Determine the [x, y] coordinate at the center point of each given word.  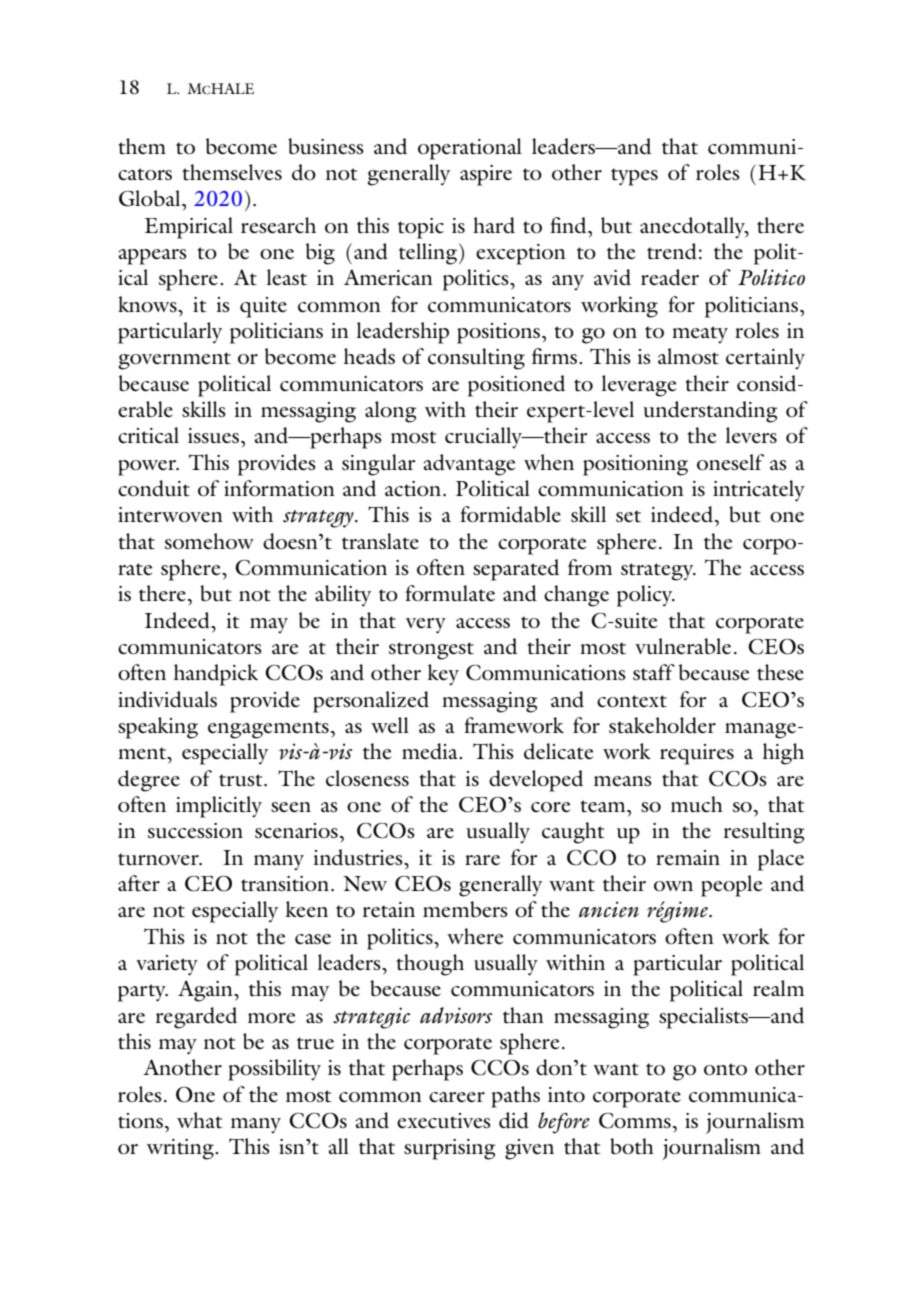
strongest [431, 651]
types [634, 177]
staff [654, 672]
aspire [486, 175]
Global [151, 198]
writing [181, 1149]
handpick [216, 675]
